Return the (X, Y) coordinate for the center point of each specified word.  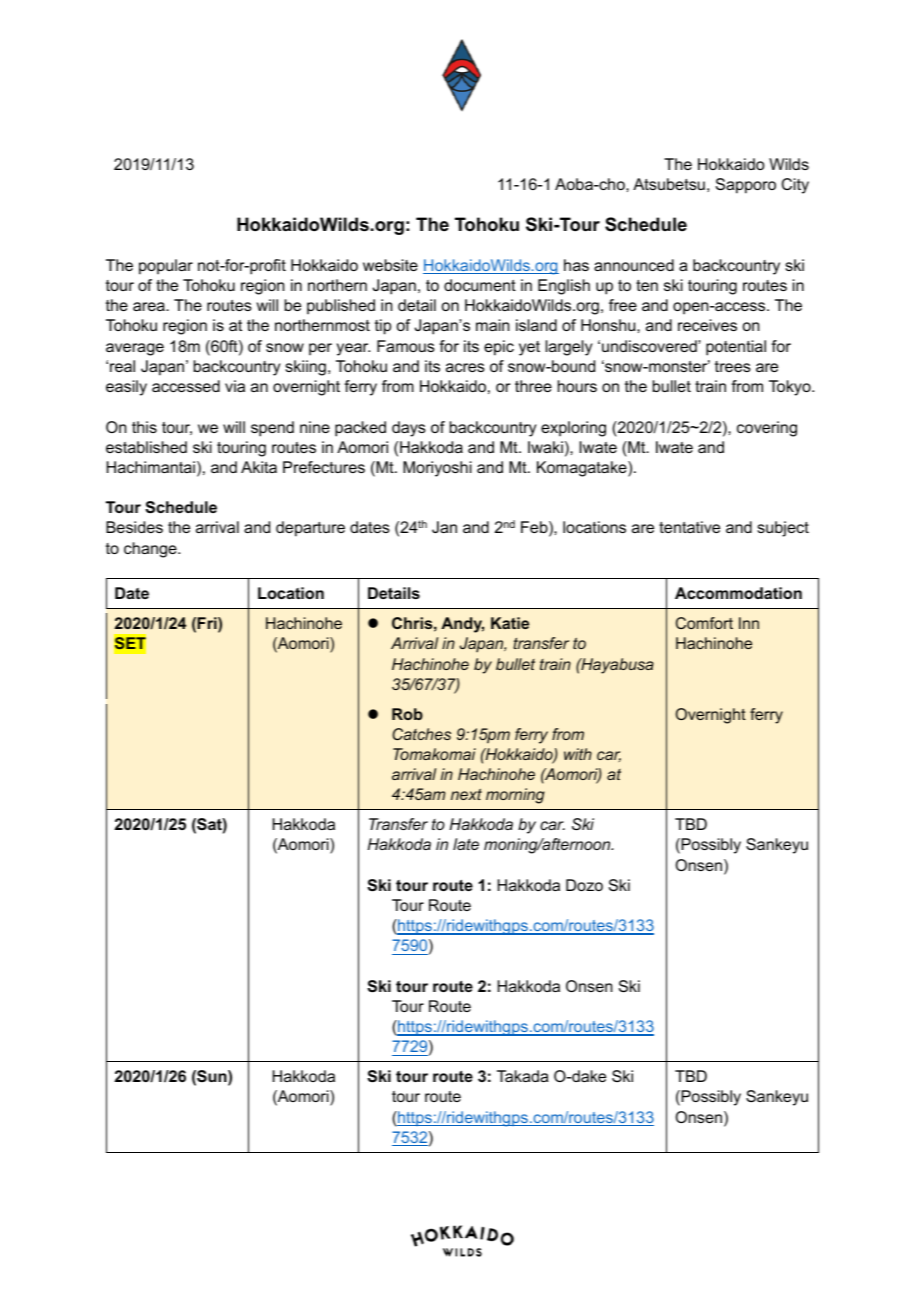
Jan (444, 527)
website (390, 265)
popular (166, 267)
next (466, 794)
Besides (134, 527)
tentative (689, 527)
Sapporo (746, 186)
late (466, 844)
